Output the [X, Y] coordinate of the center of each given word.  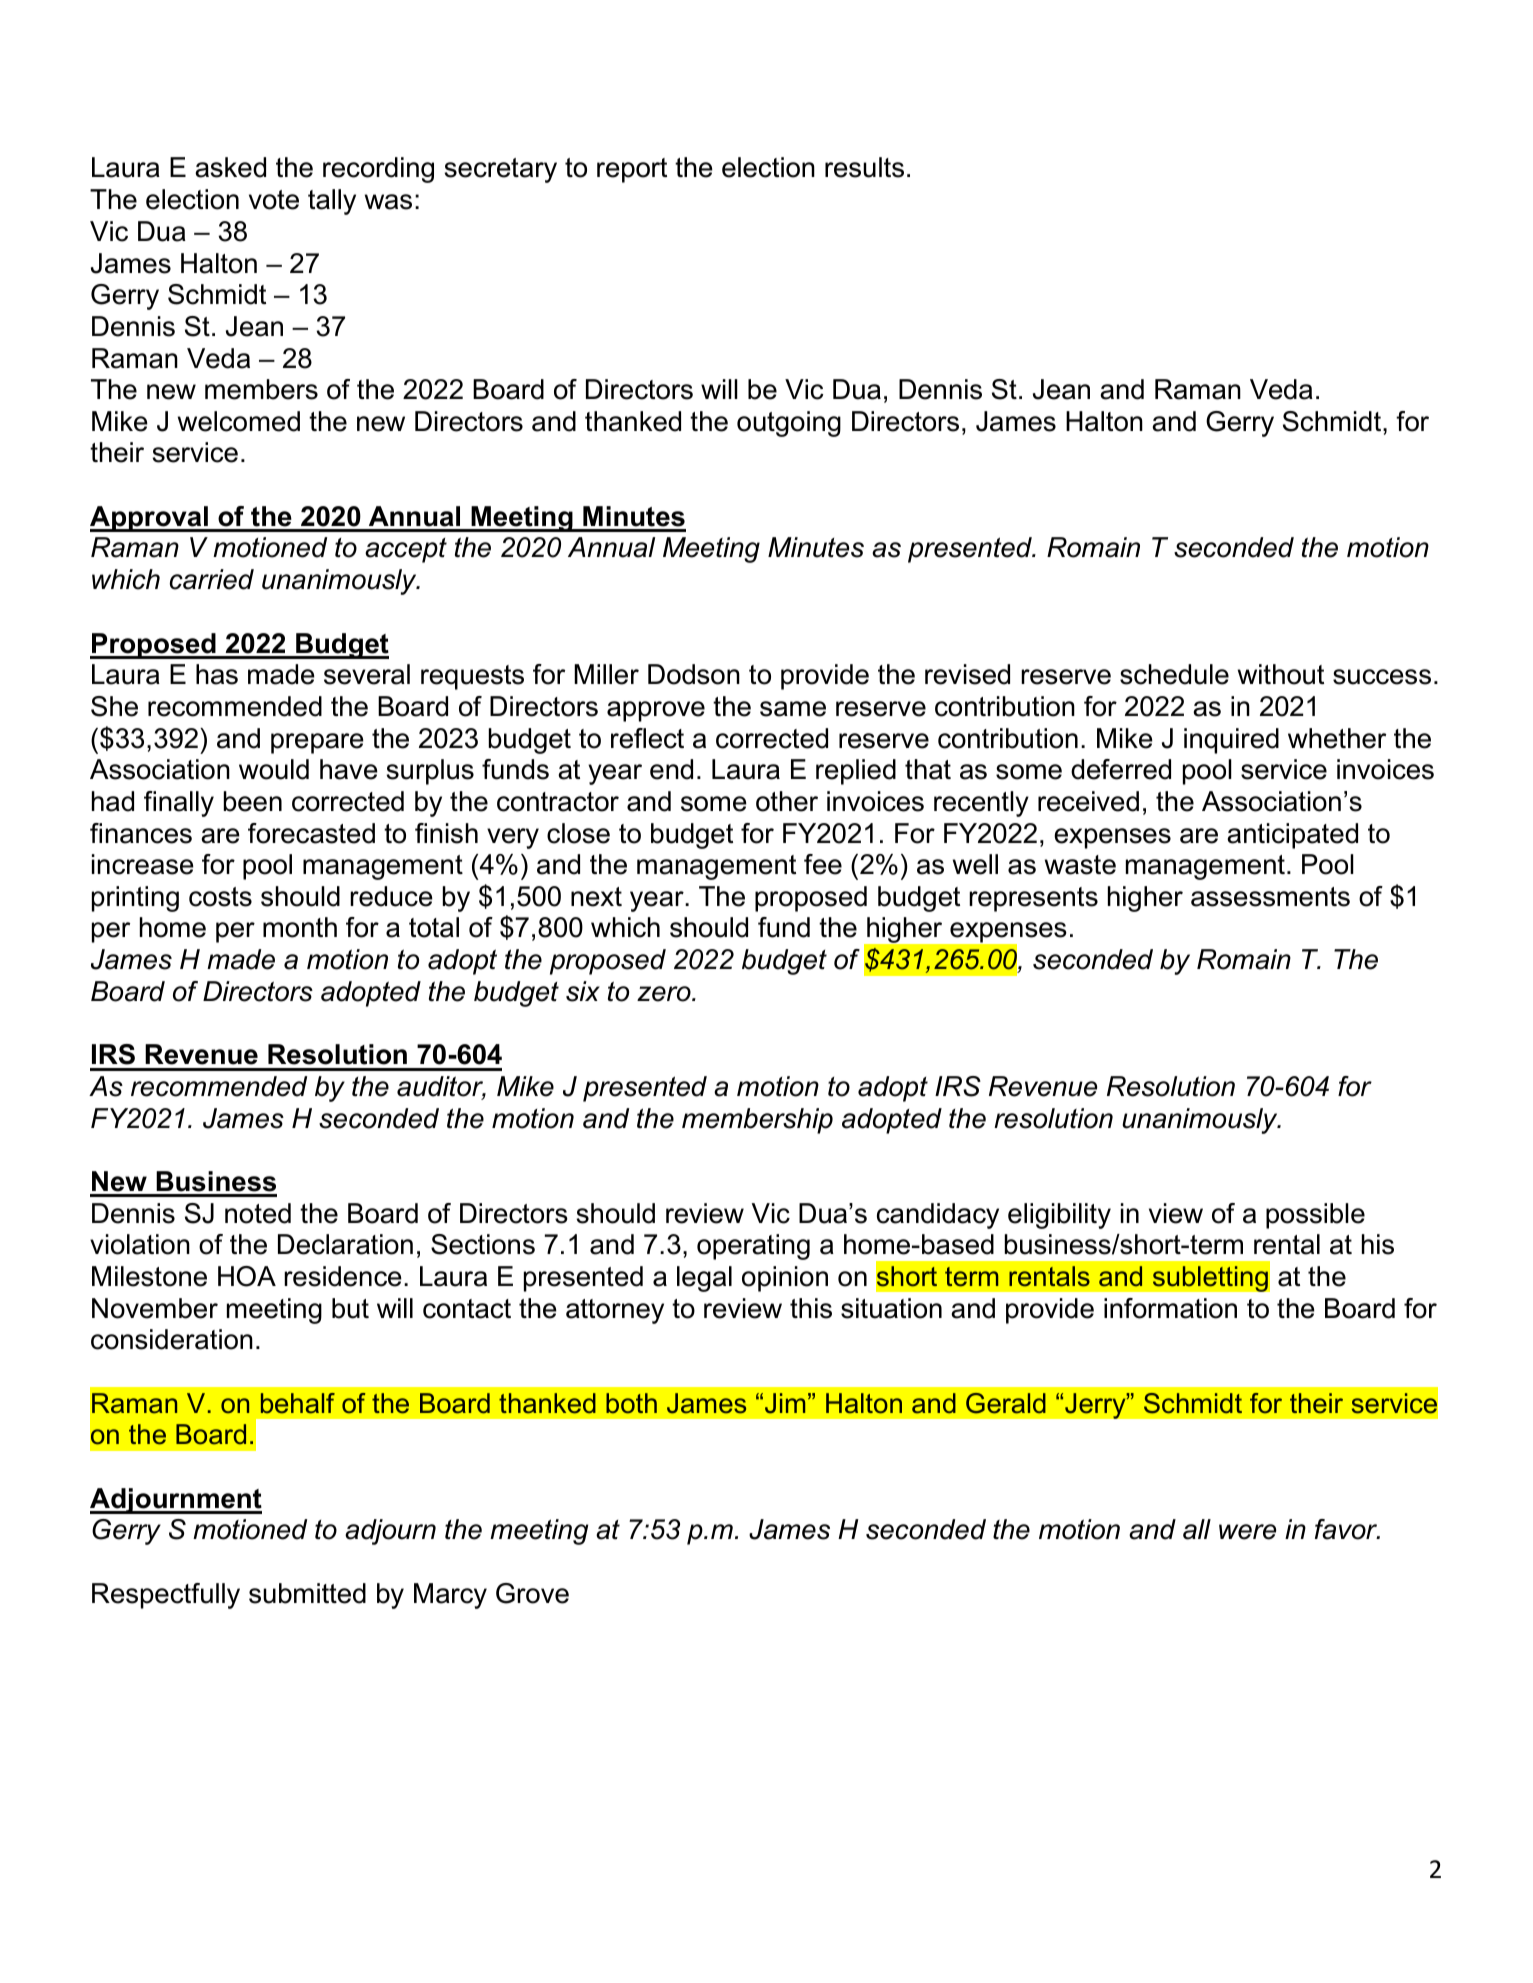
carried [212, 579]
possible [1315, 1216]
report [632, 170]
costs [220, 897]
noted [258, 1213]
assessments [1270, 897]
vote [274, 200]
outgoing [789, 424]
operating [753, 1247]
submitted [307, 1593]
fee [823, 864]
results [864, 167]
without [1281, 674]
